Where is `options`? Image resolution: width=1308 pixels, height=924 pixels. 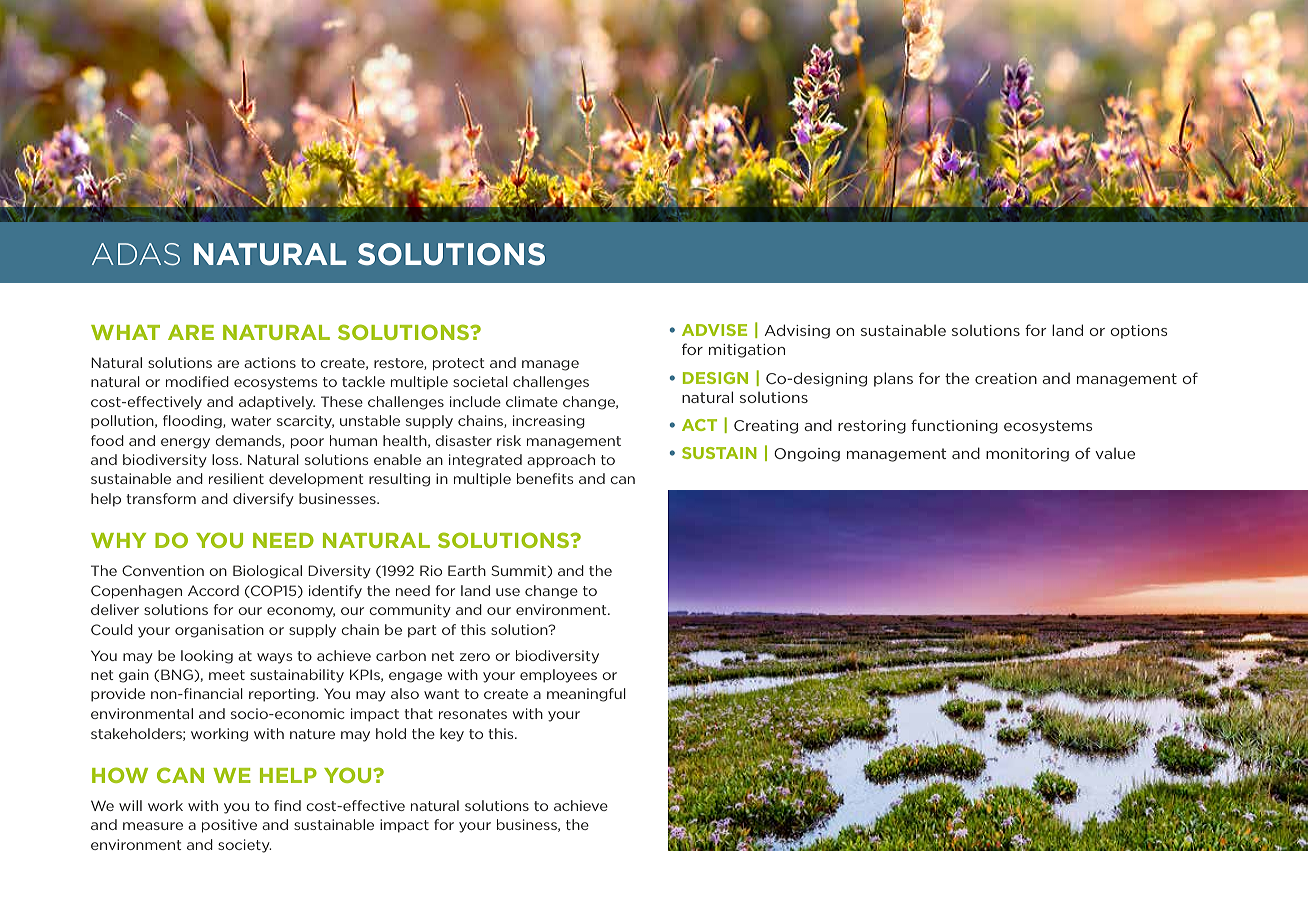
options is located at coordinates (1139, 332).
